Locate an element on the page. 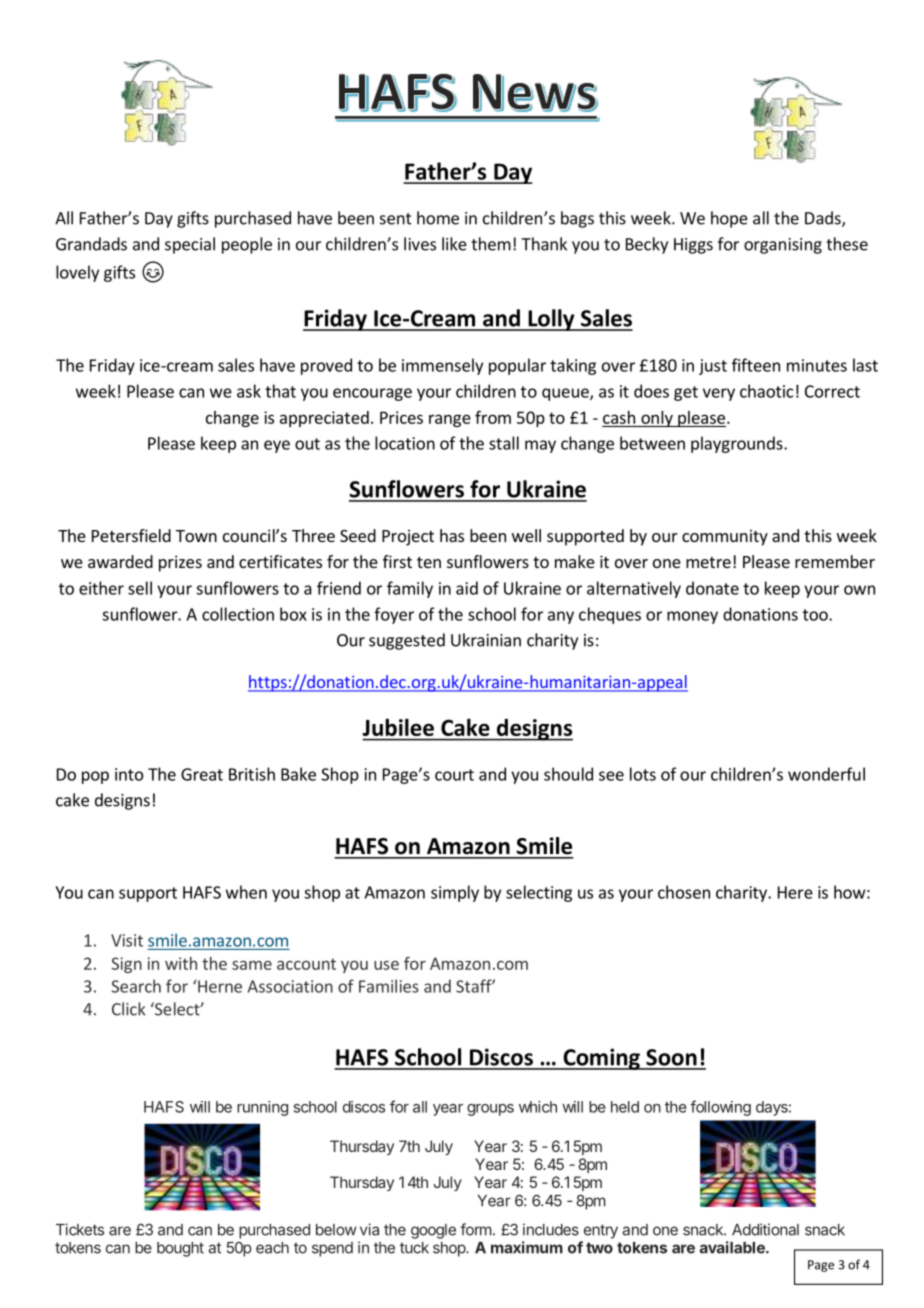 The height and width of the image is (1308, 924). special is located at coordinates (190, 245).
